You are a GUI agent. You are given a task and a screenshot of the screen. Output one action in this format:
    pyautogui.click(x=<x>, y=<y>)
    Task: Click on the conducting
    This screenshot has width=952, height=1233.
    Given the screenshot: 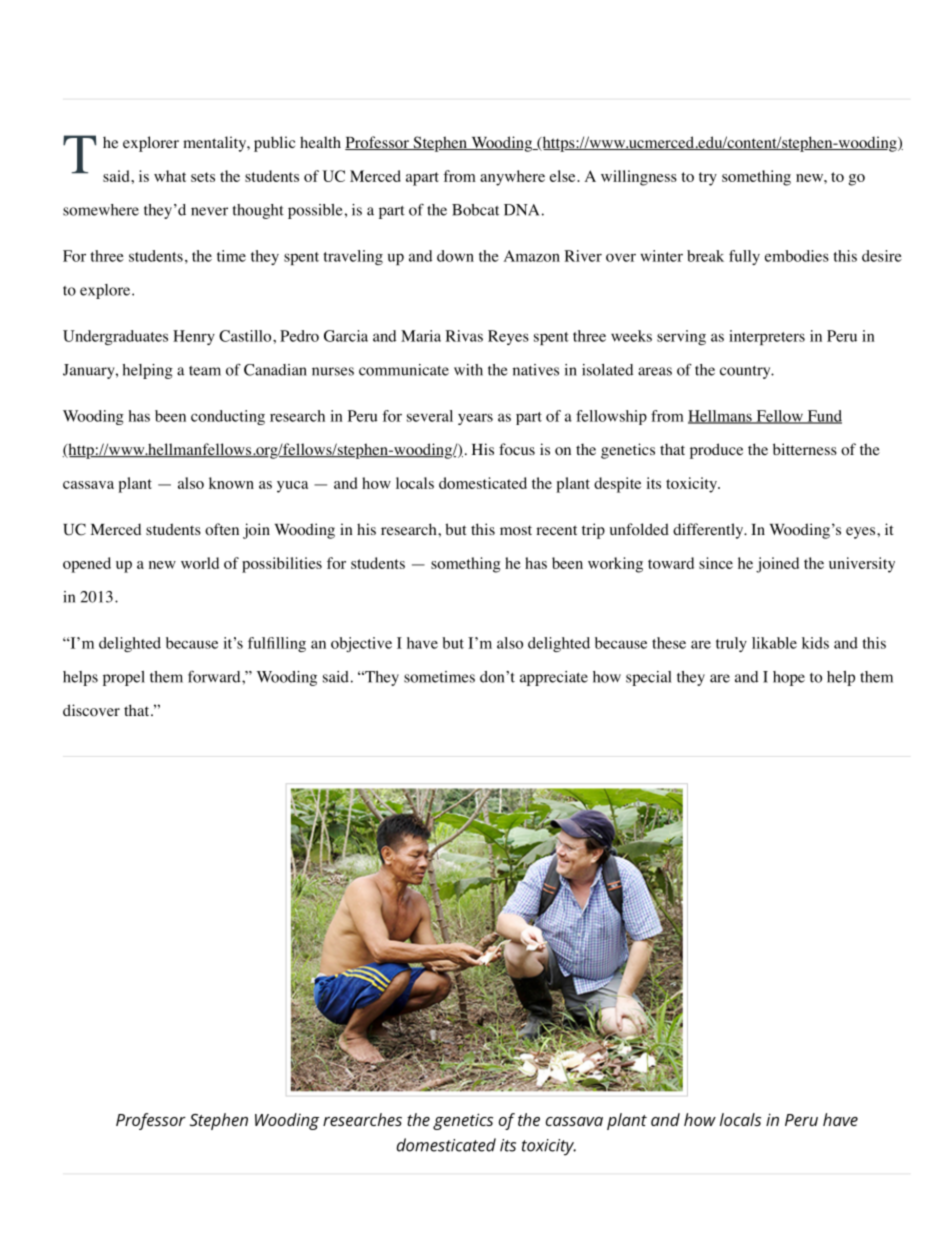 What is the action you would take?
    pyautogui.click(x=228, y=417)
